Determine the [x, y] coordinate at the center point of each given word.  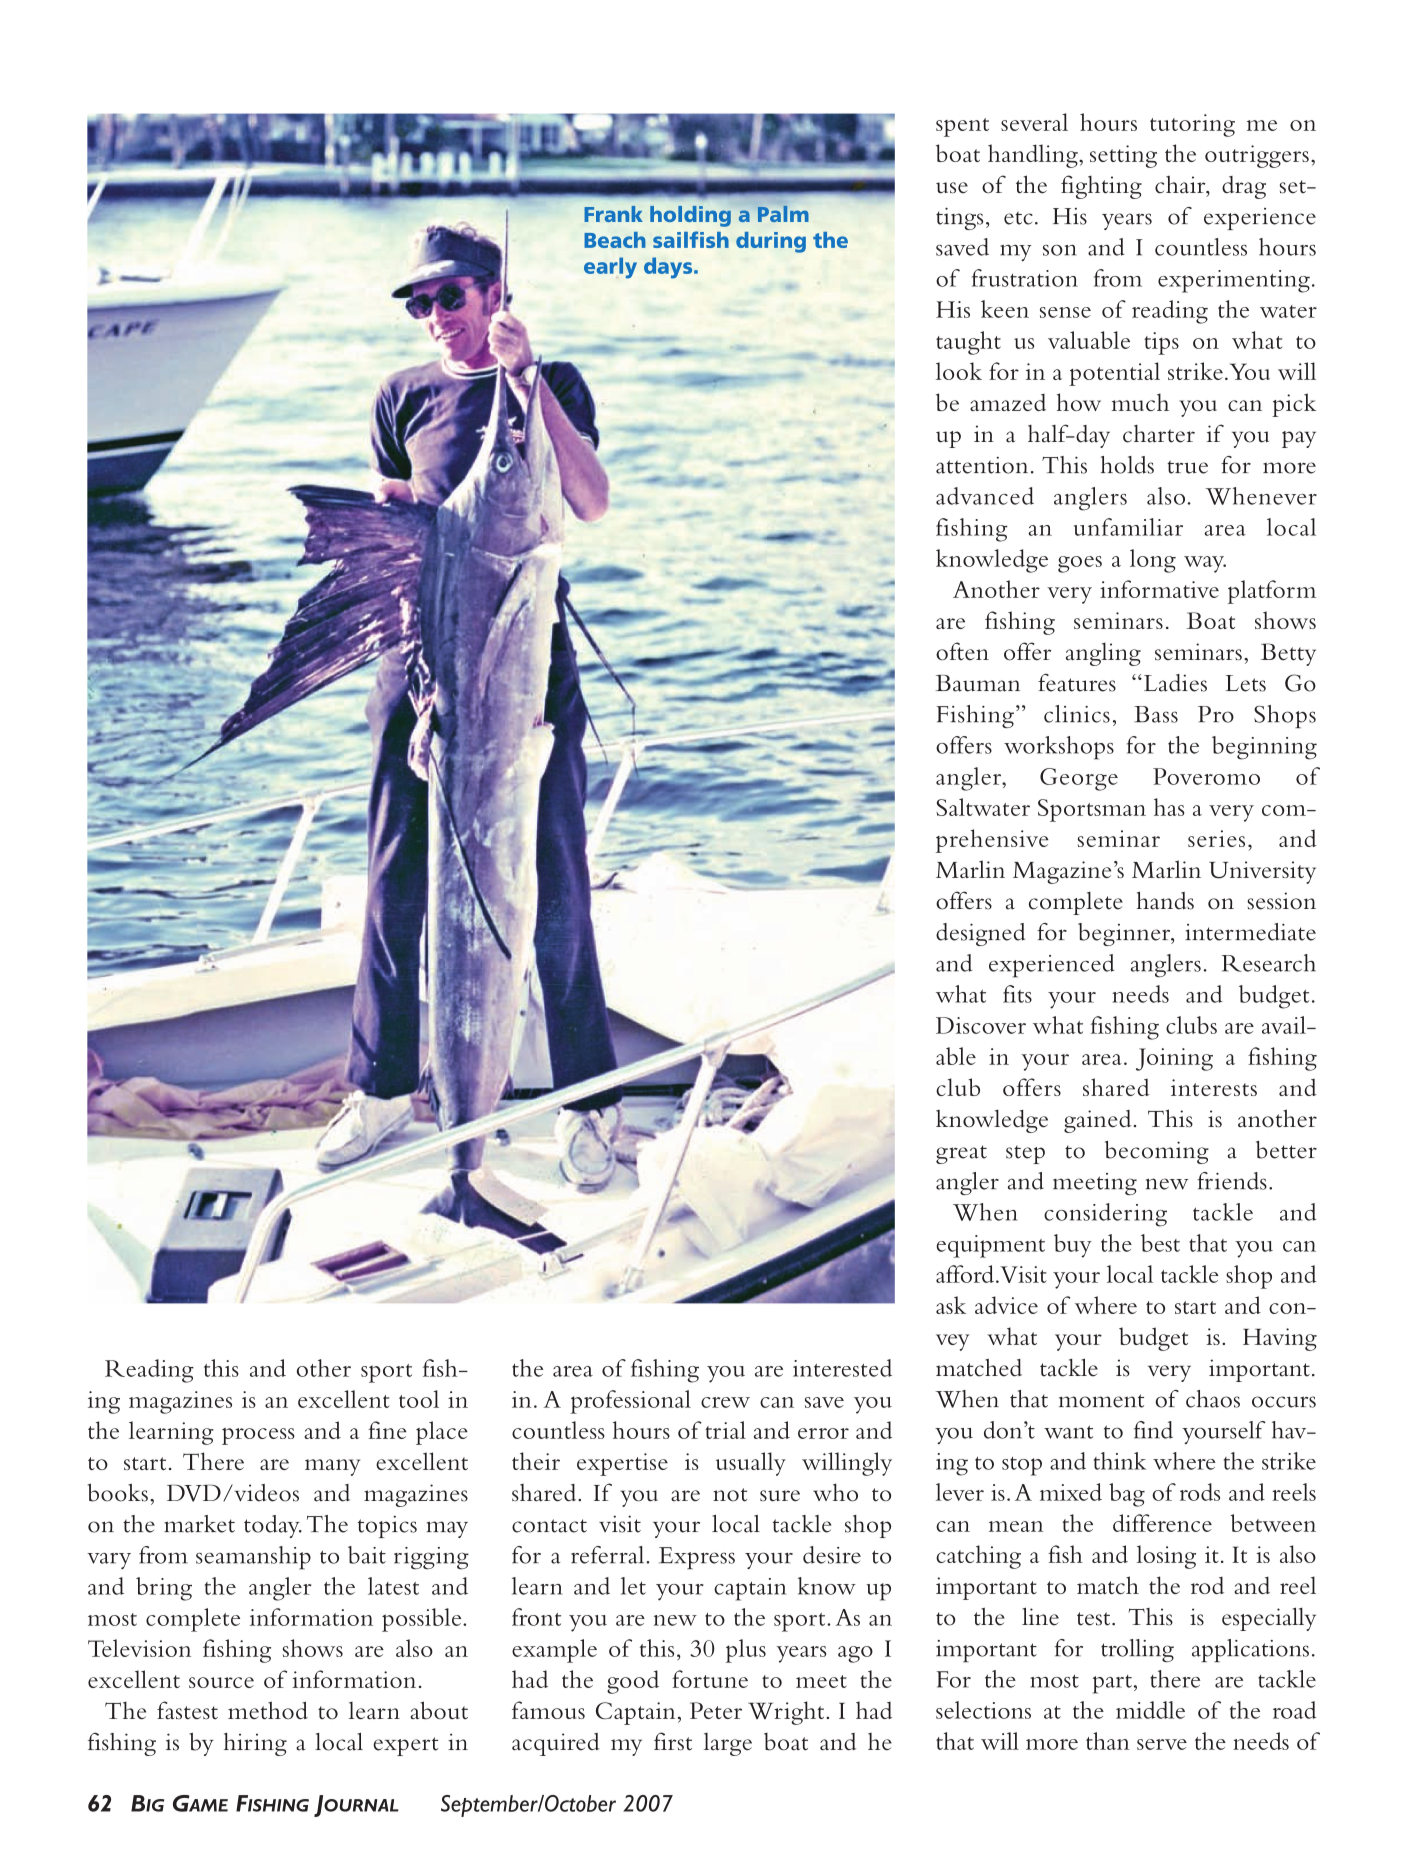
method [268, 1710]
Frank [613, 214]
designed [980, 934]
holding [690, 216]
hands [1165, 900]
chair [1181, 185]
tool [419, 1399]
